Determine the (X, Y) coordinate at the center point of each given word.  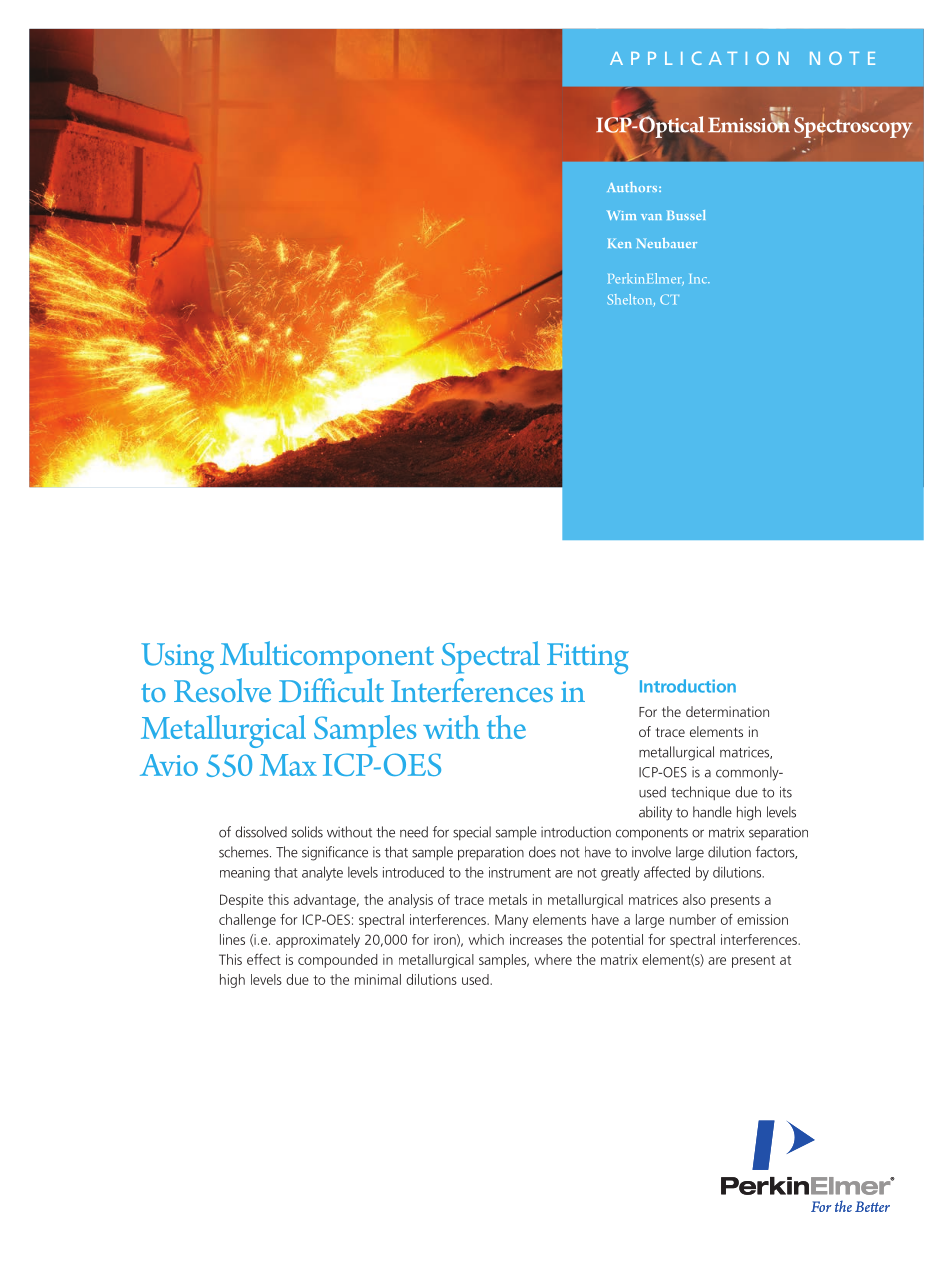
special (472, 833)
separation (778, 833)
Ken (619, 243)
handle (712, 812)
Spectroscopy (853, 127)
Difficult (331, 690)
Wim (621, 215)
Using (177, 658)
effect (264, 959)
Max (288, 765)
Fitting (588, 658)
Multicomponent (327, 657)
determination (727, 711)
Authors (633, 187)
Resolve (222, 690)
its (786, 792)
